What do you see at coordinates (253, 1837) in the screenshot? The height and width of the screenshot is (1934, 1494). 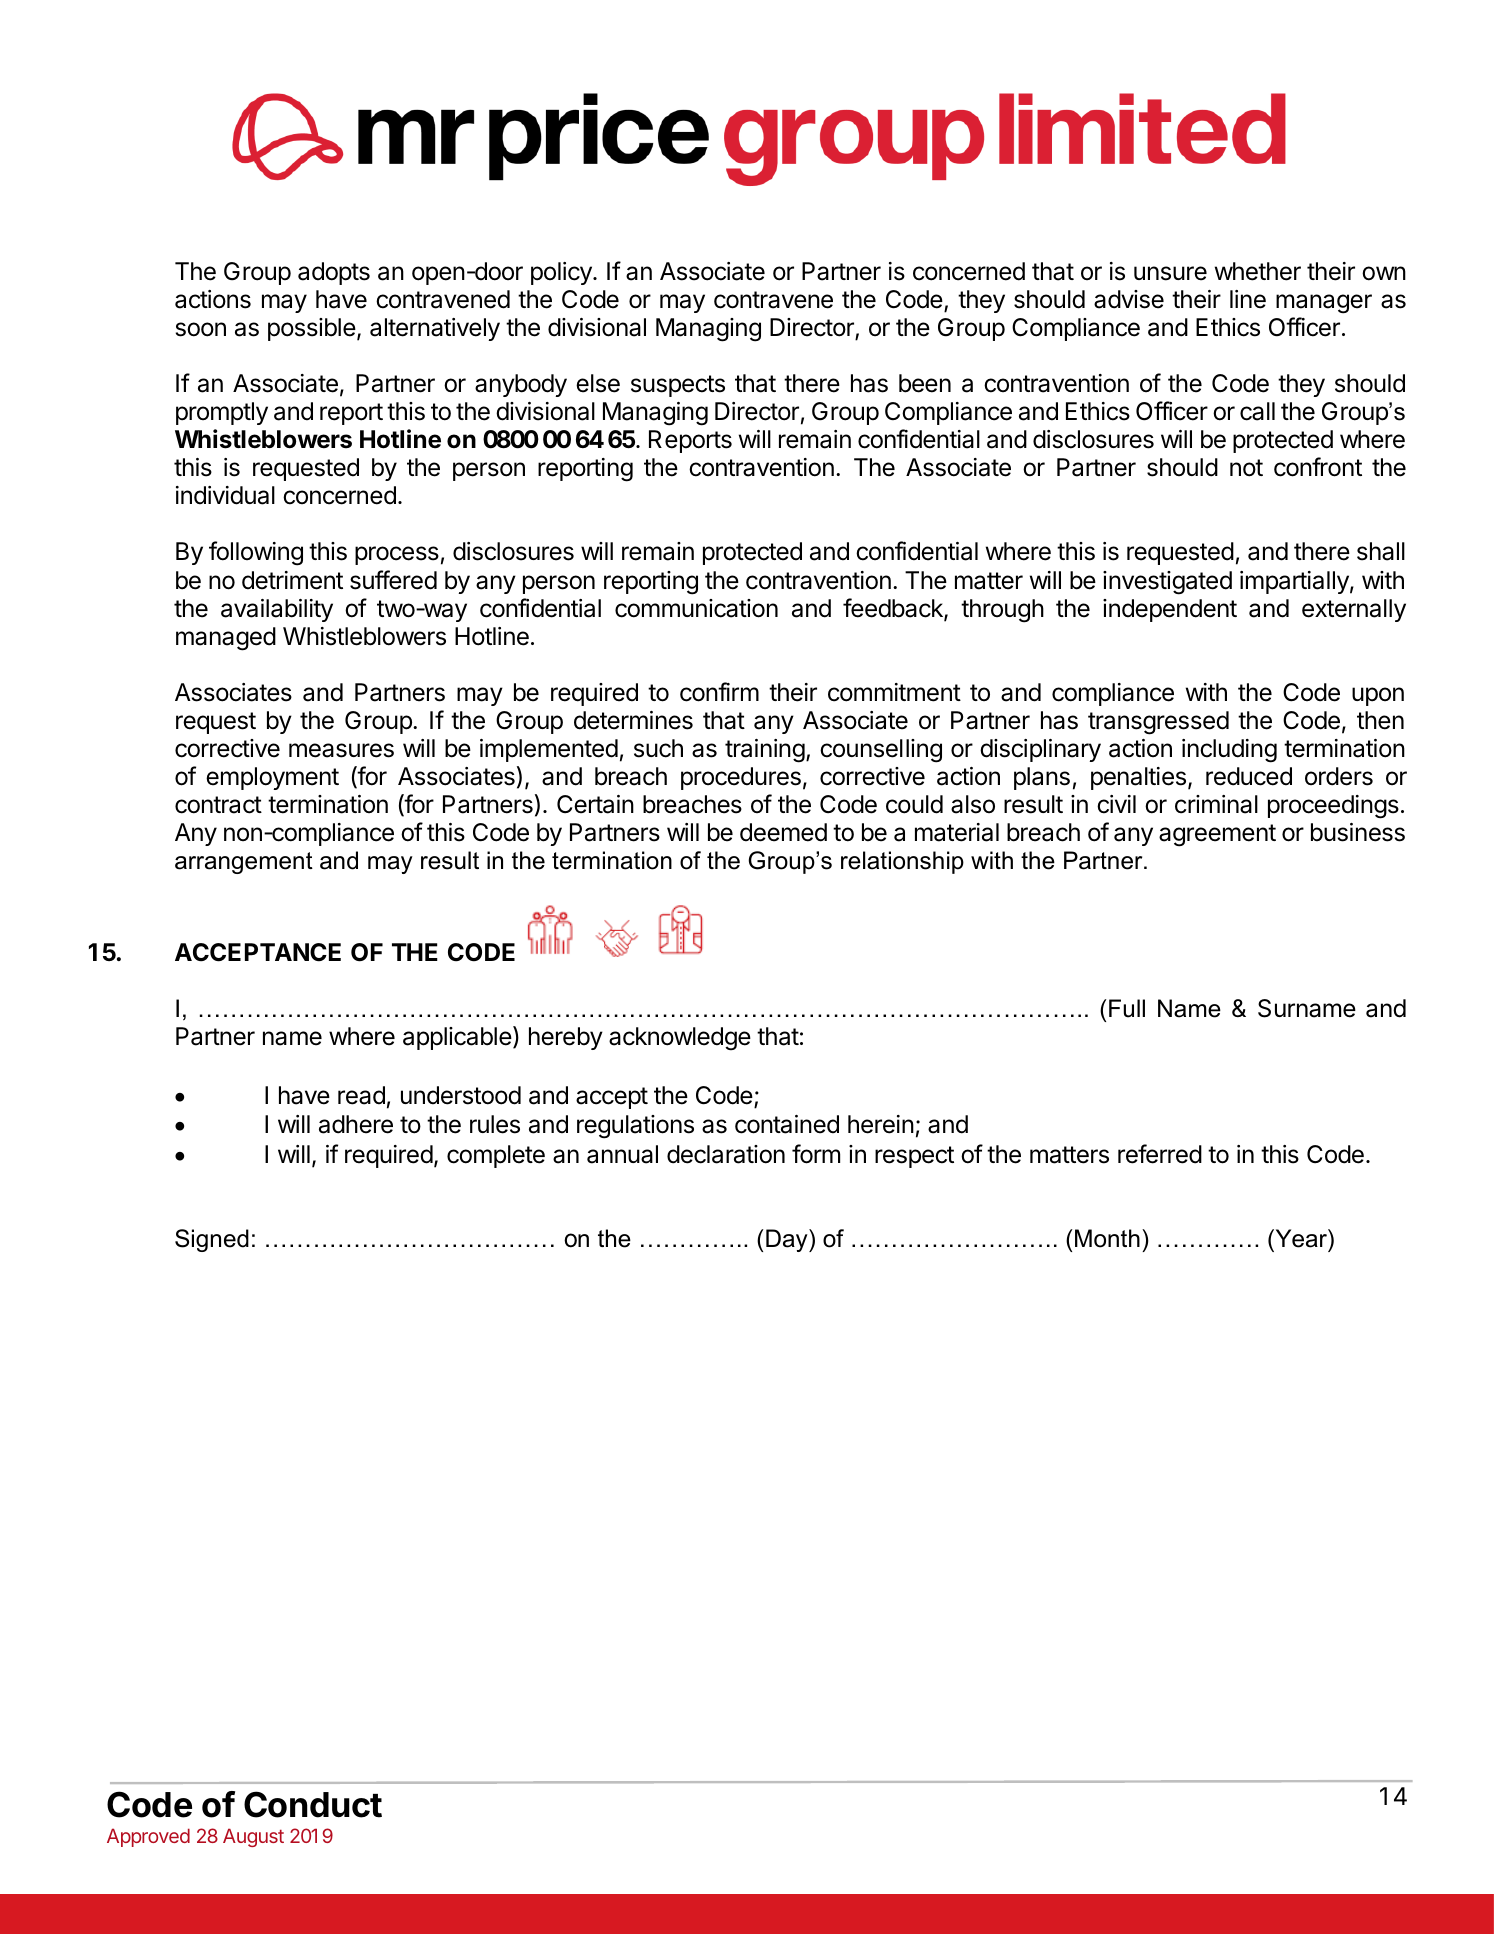 I see `August` at bounding box center [253, 1837].
